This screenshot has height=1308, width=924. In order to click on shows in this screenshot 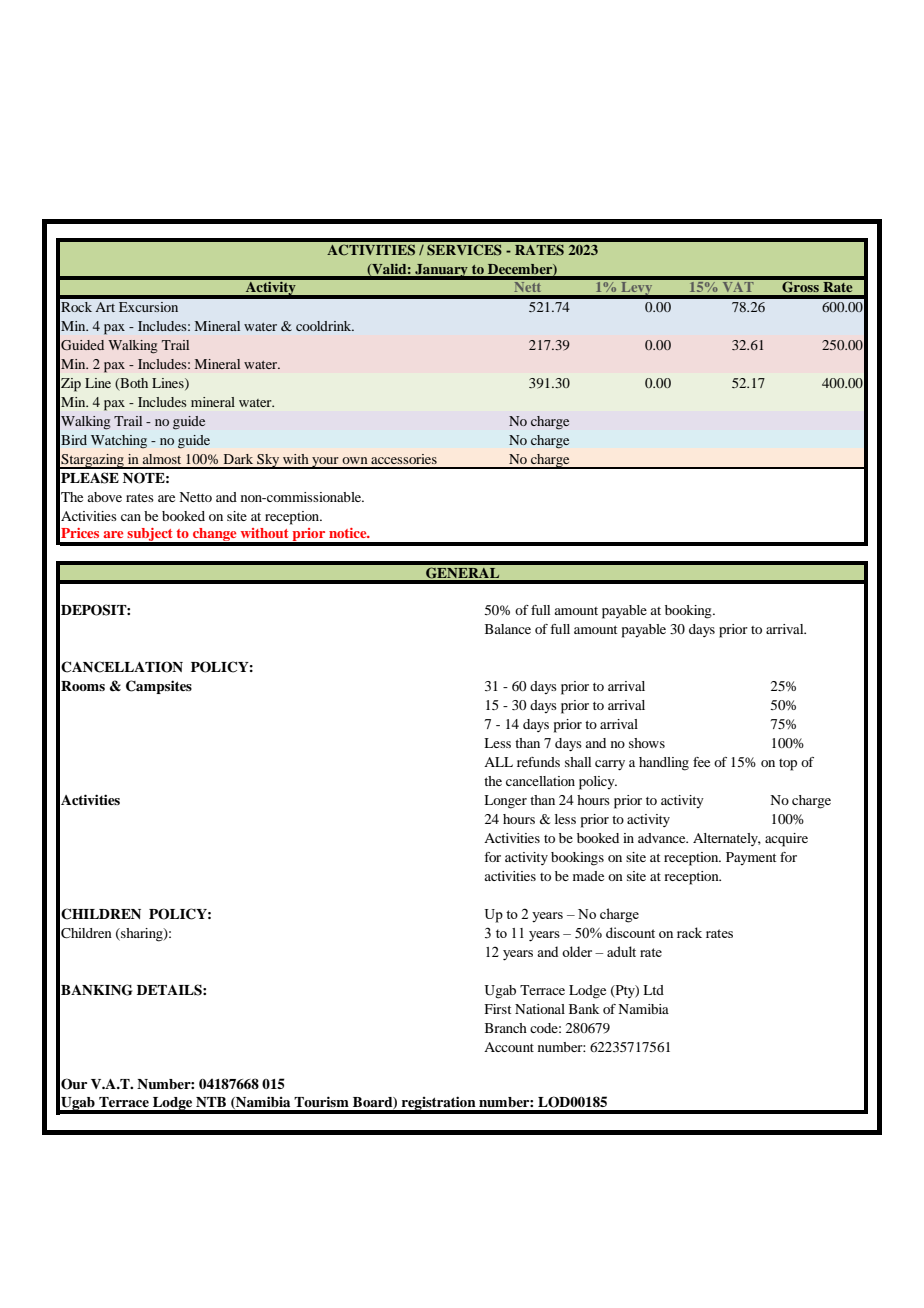, I will do `click(647, 743)`.
